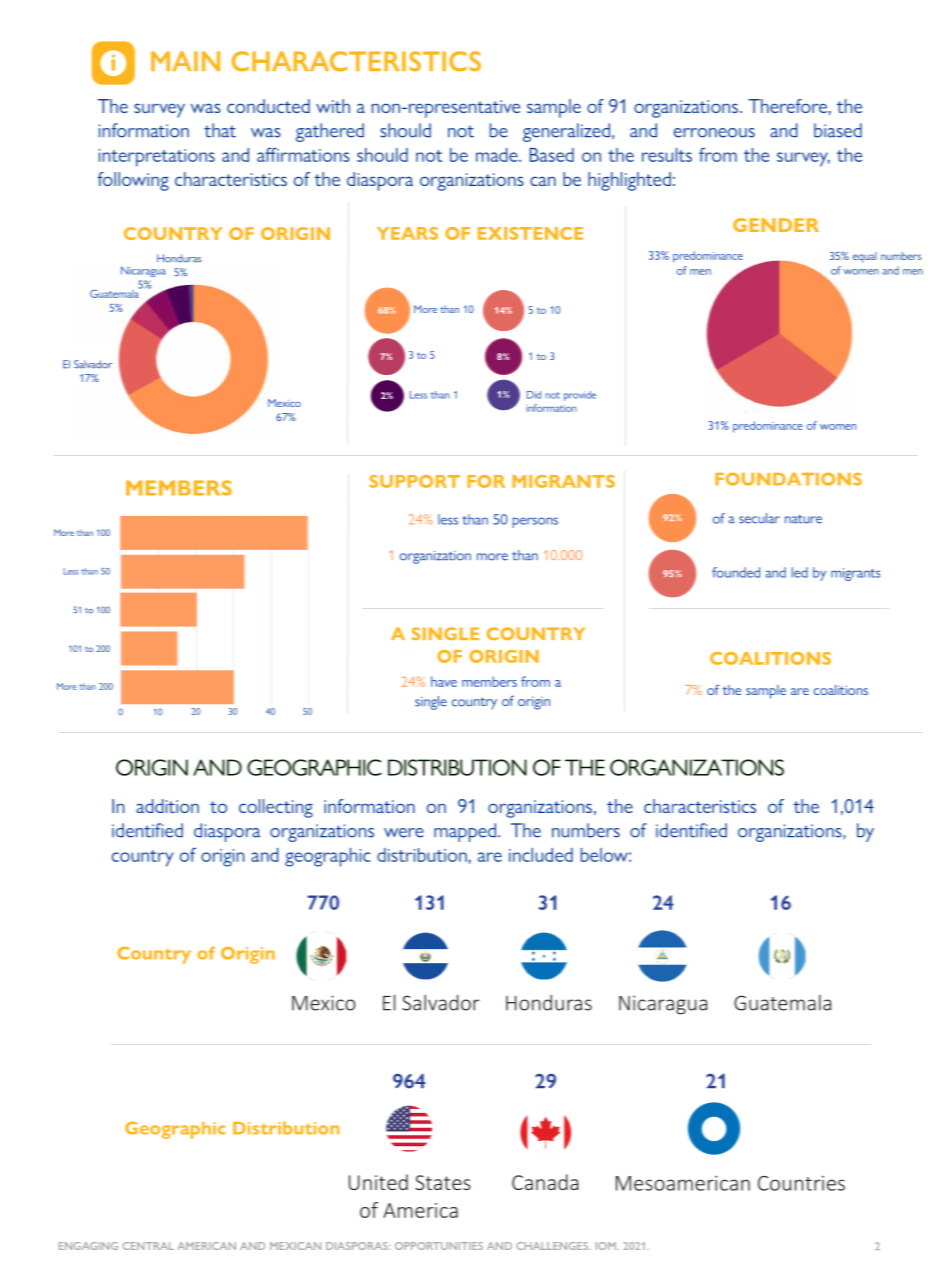 The image size is (943, 1288). I want to click on CENTRAL, so click(148, 1246).
